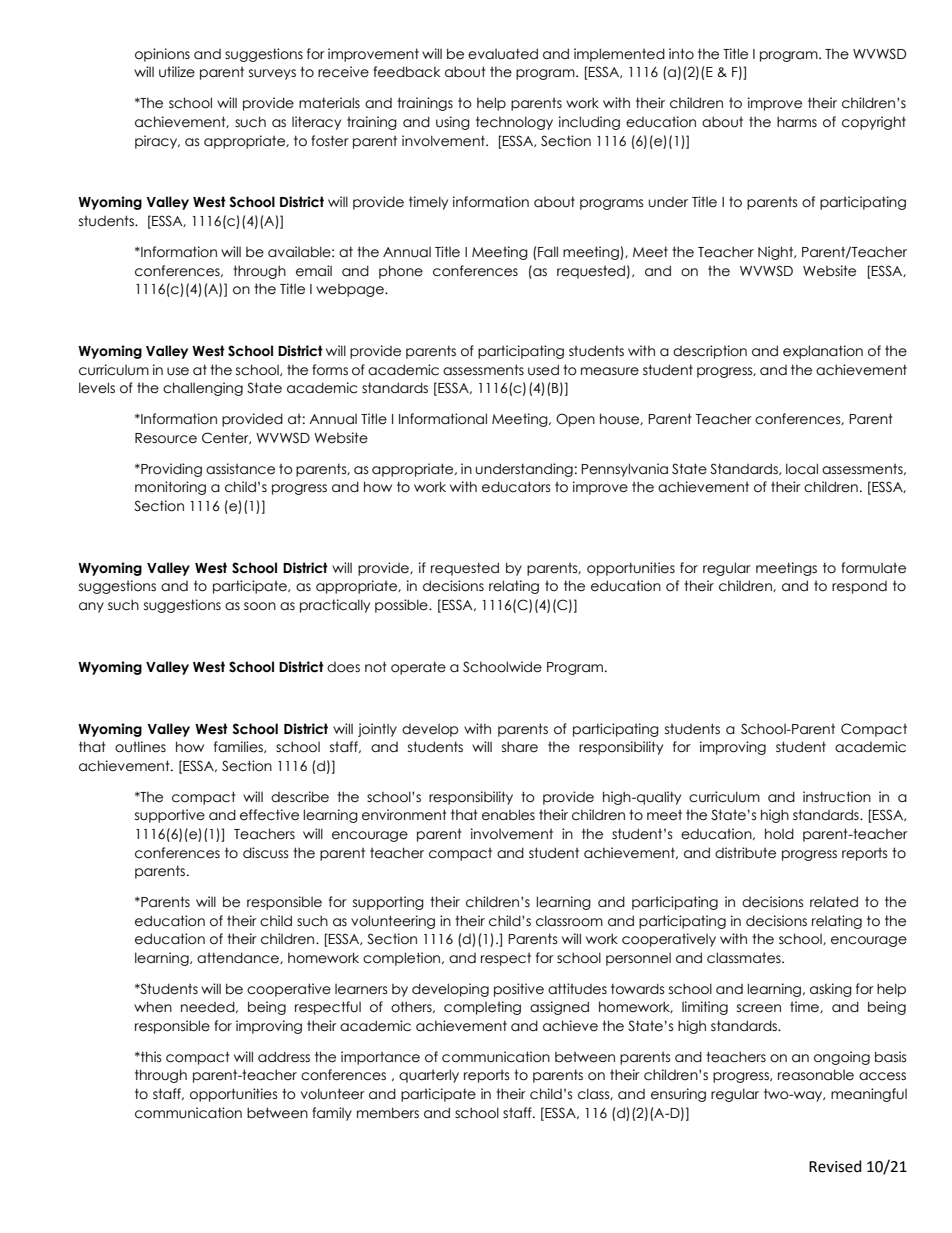  I want to click on this, so click(150, 1056).
